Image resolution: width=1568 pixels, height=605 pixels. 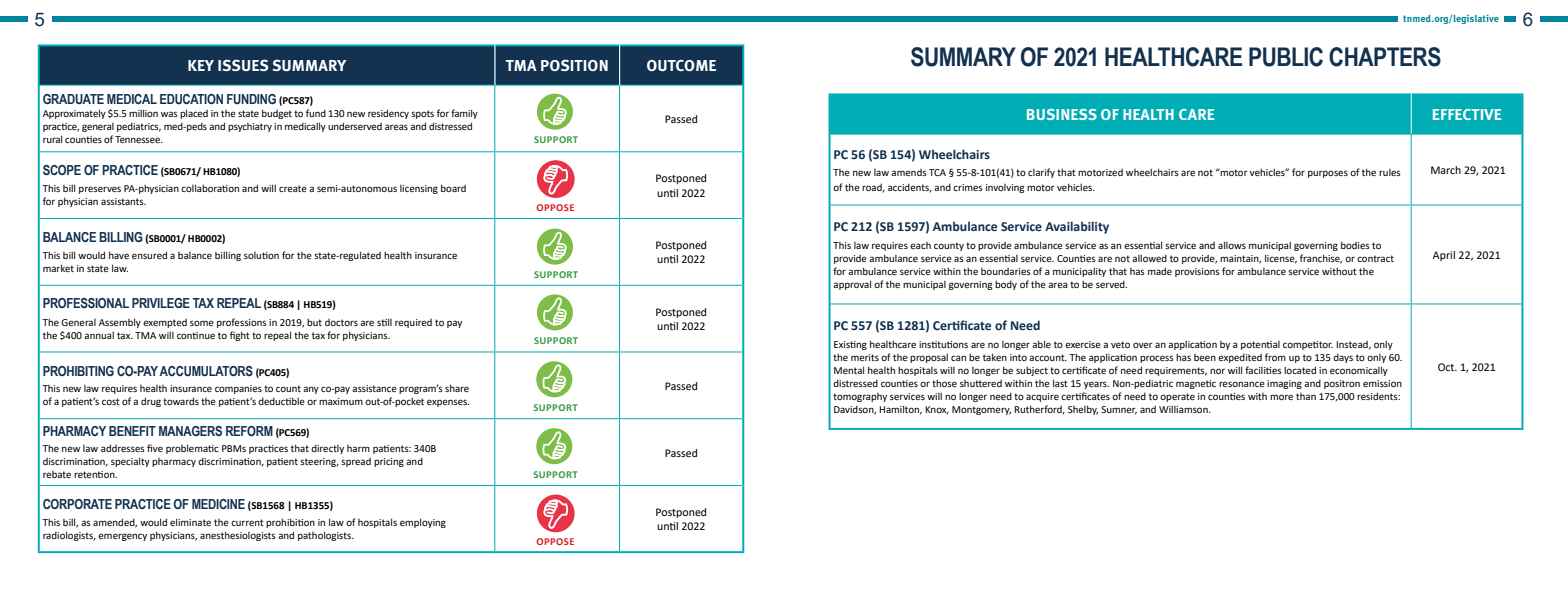 What do you see at coordinates (1300, 370) in the page?
I see `located` at bounding box center [1300, 370].
